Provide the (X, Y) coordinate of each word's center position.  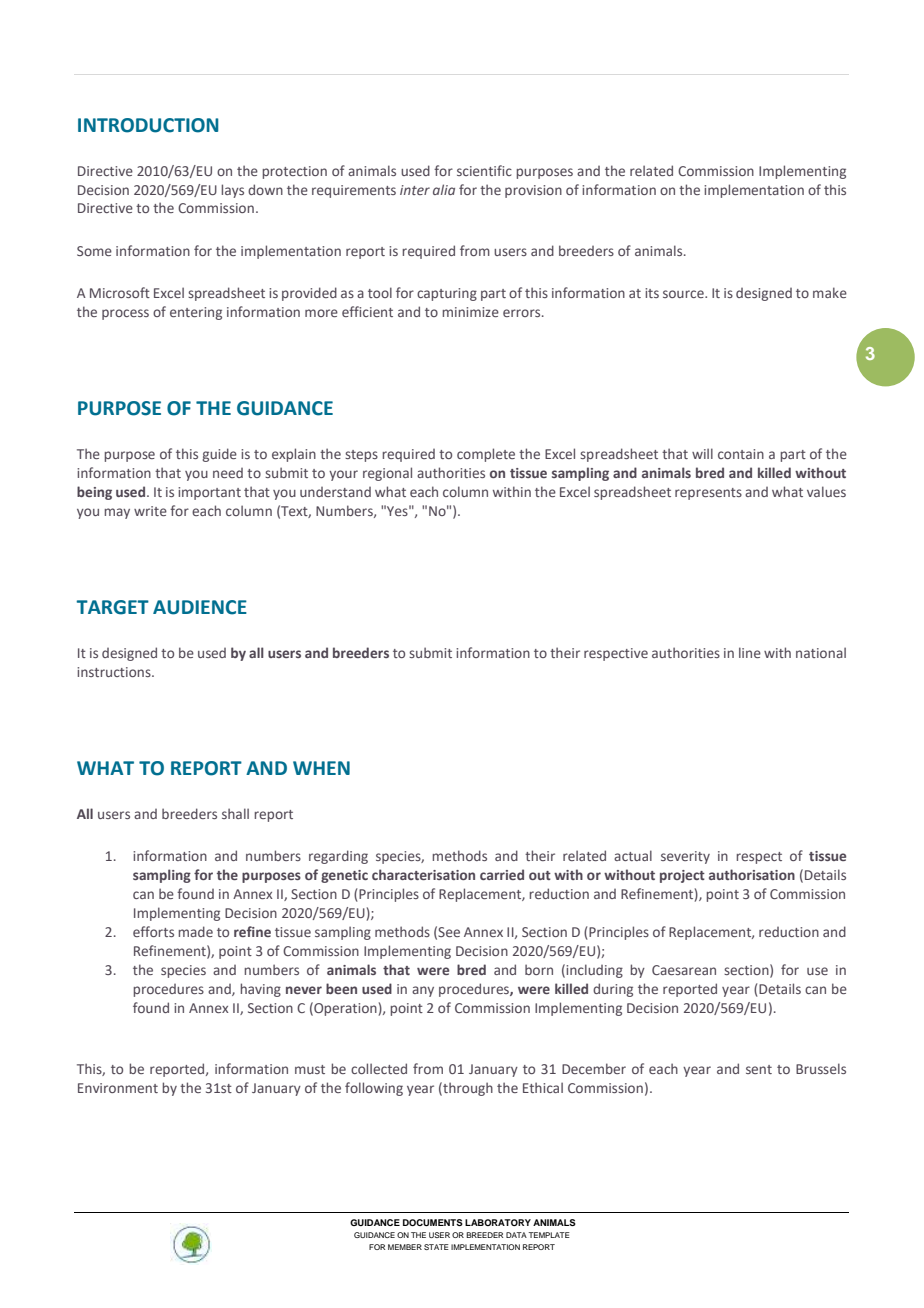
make (830, 292)
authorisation (752, 874)
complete (486, 455)
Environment (118, 1088)
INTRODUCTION (148, 125)
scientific (484, 170)
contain (741, 454)
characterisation (423, 874)
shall (235, 813)
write (150, 511)
